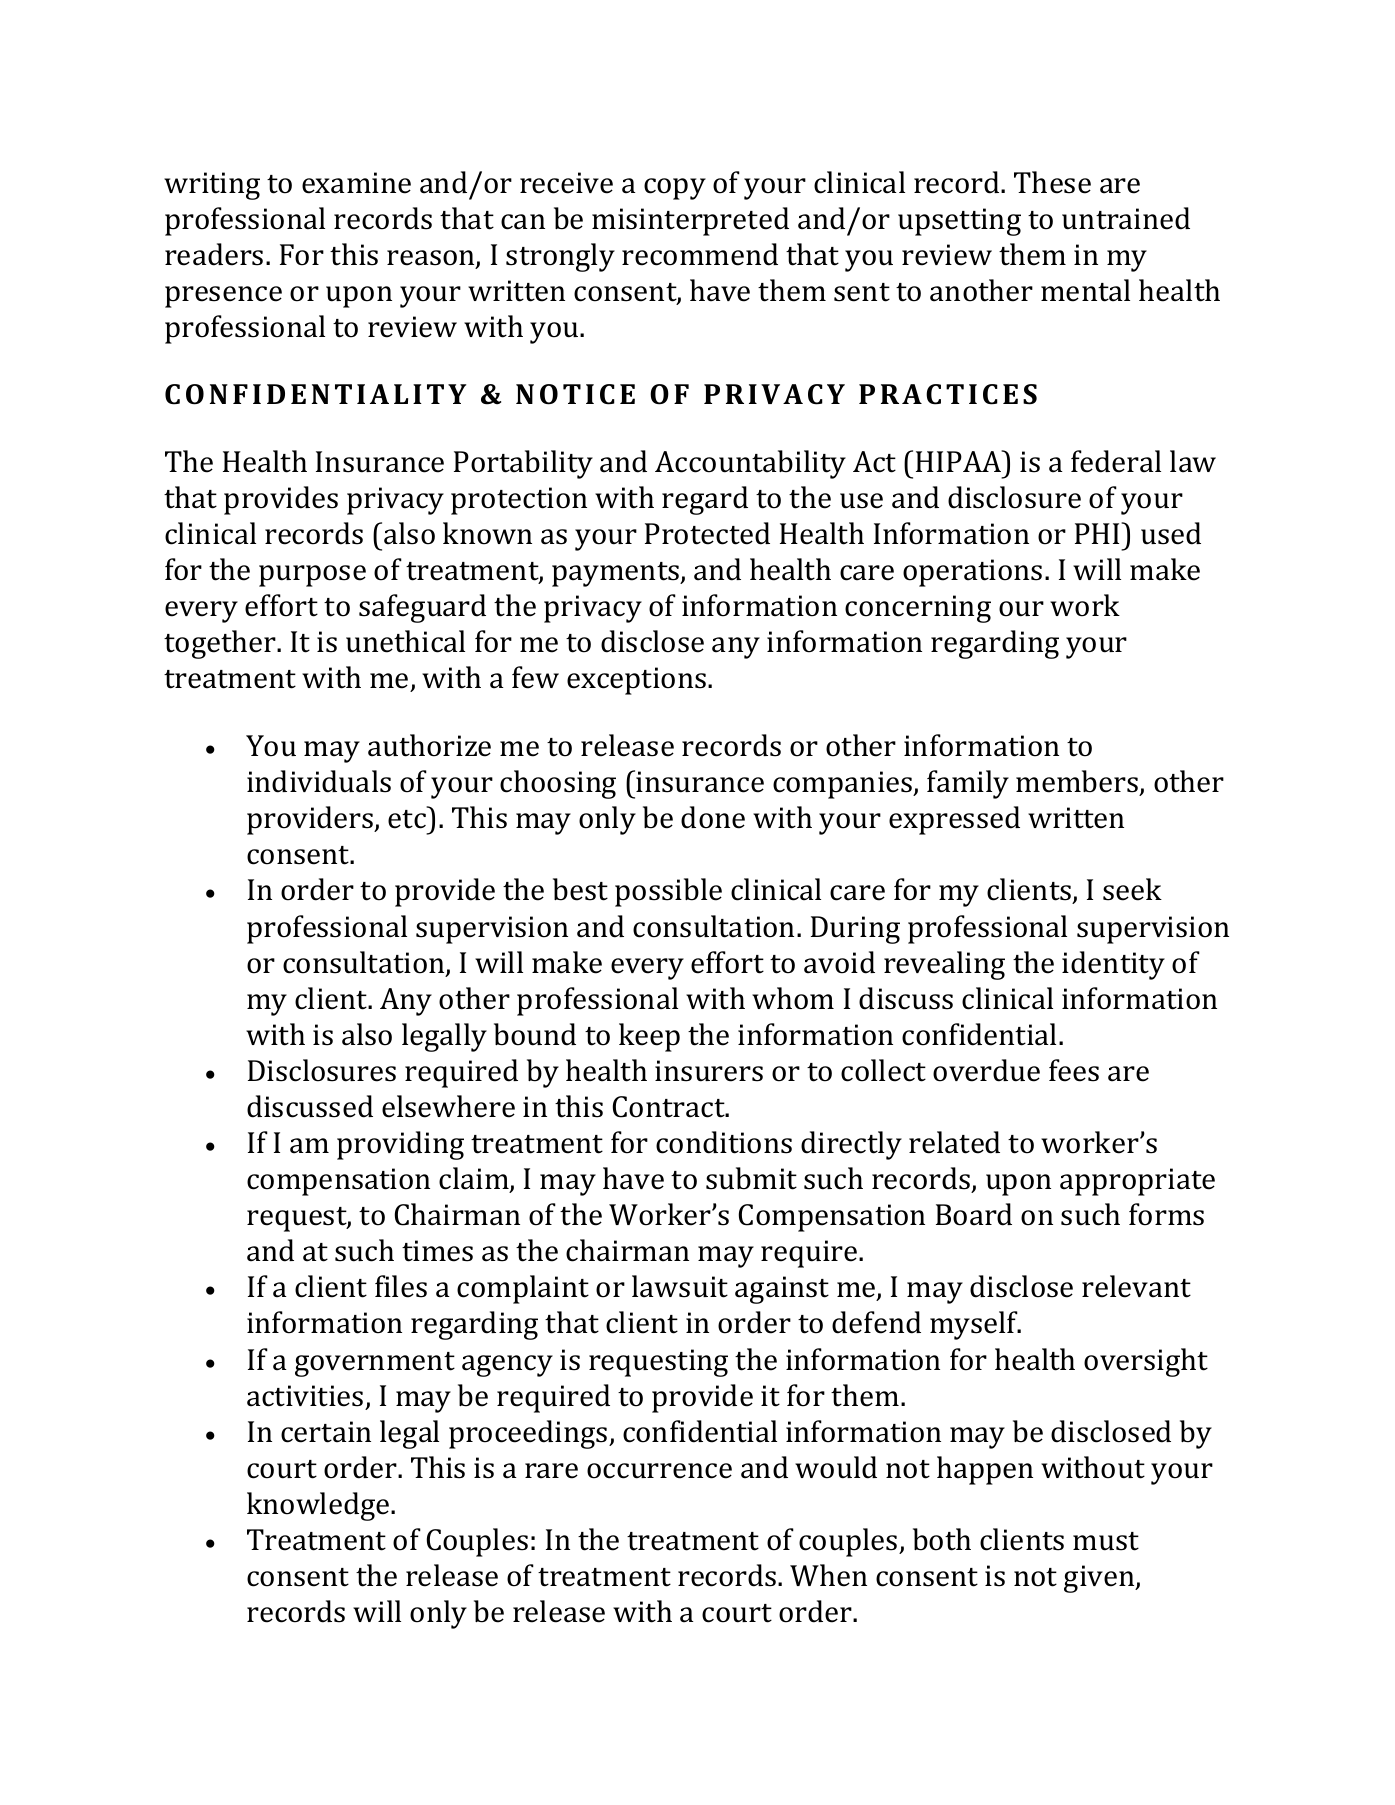 Image resolution: width=1395 pixels, height=1805 pixels. Describe the element at coordinates (751, 1178) in the page. I see `submit` at that location.
